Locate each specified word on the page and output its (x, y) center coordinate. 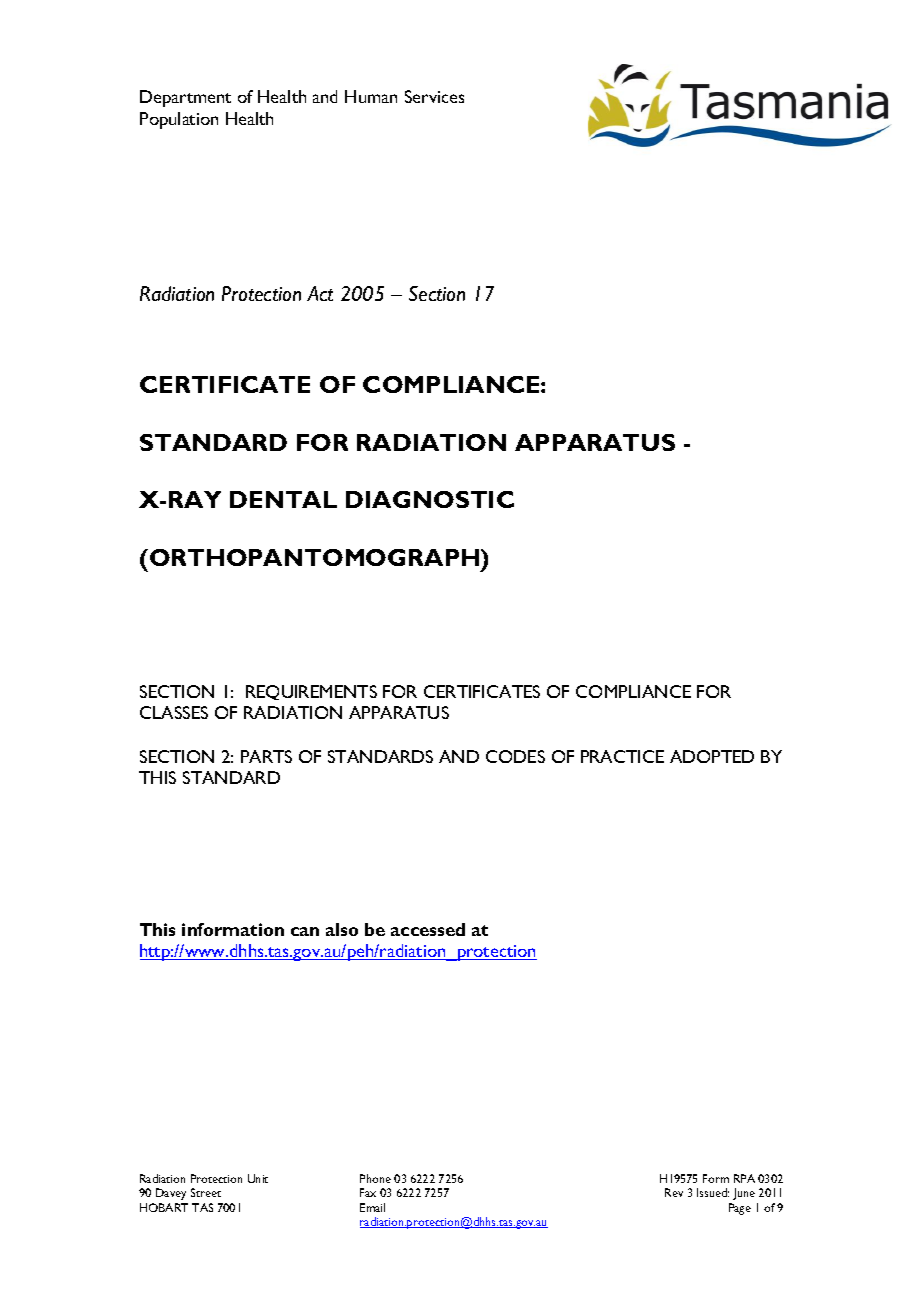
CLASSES (174, 712)
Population (179, 120)
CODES (515, 756)
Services (434, 96)
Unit (258, 1178)
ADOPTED (712, 756)
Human (371, 96)
